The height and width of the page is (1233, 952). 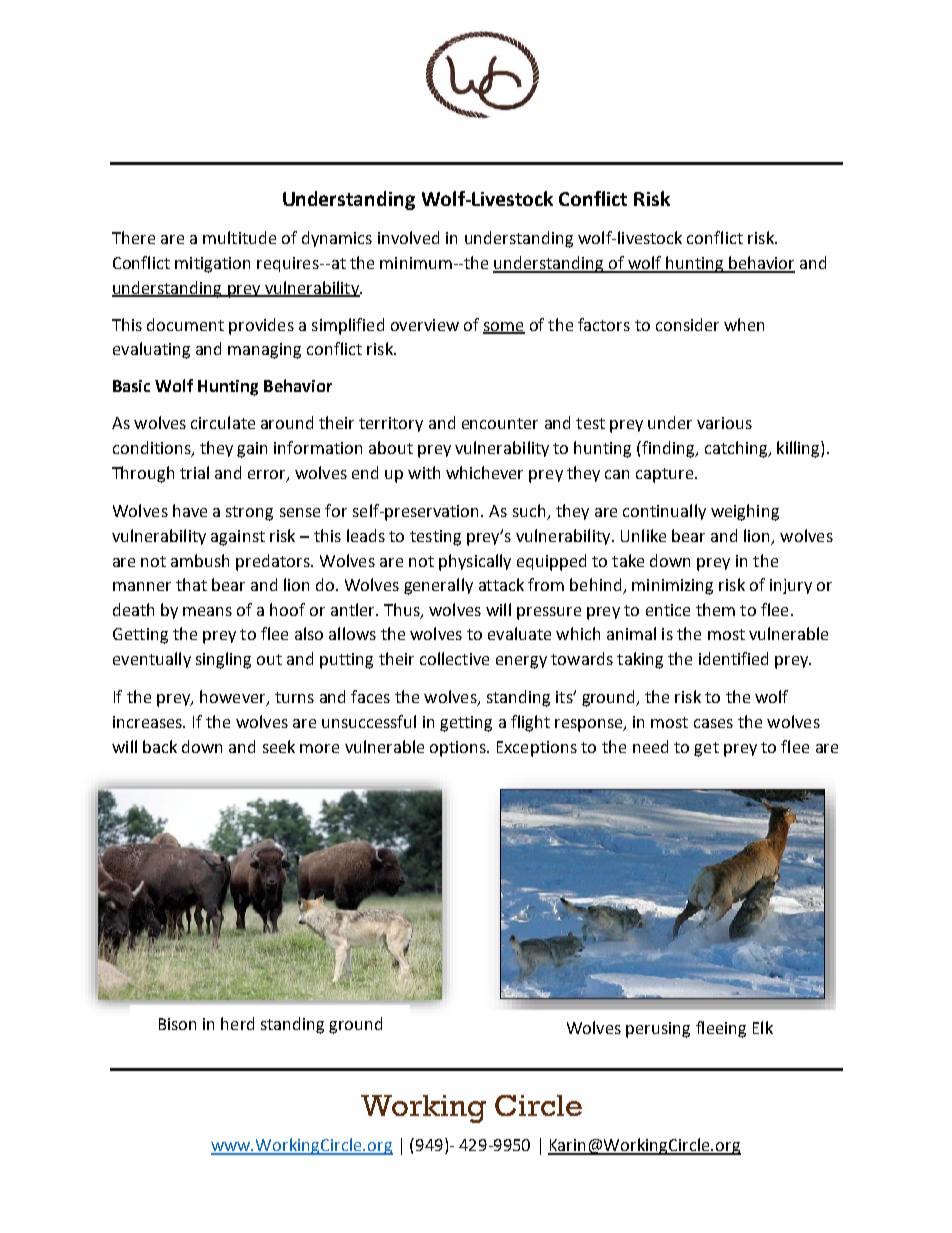 I want to click on mitigation, so click(x=212, y=265).
